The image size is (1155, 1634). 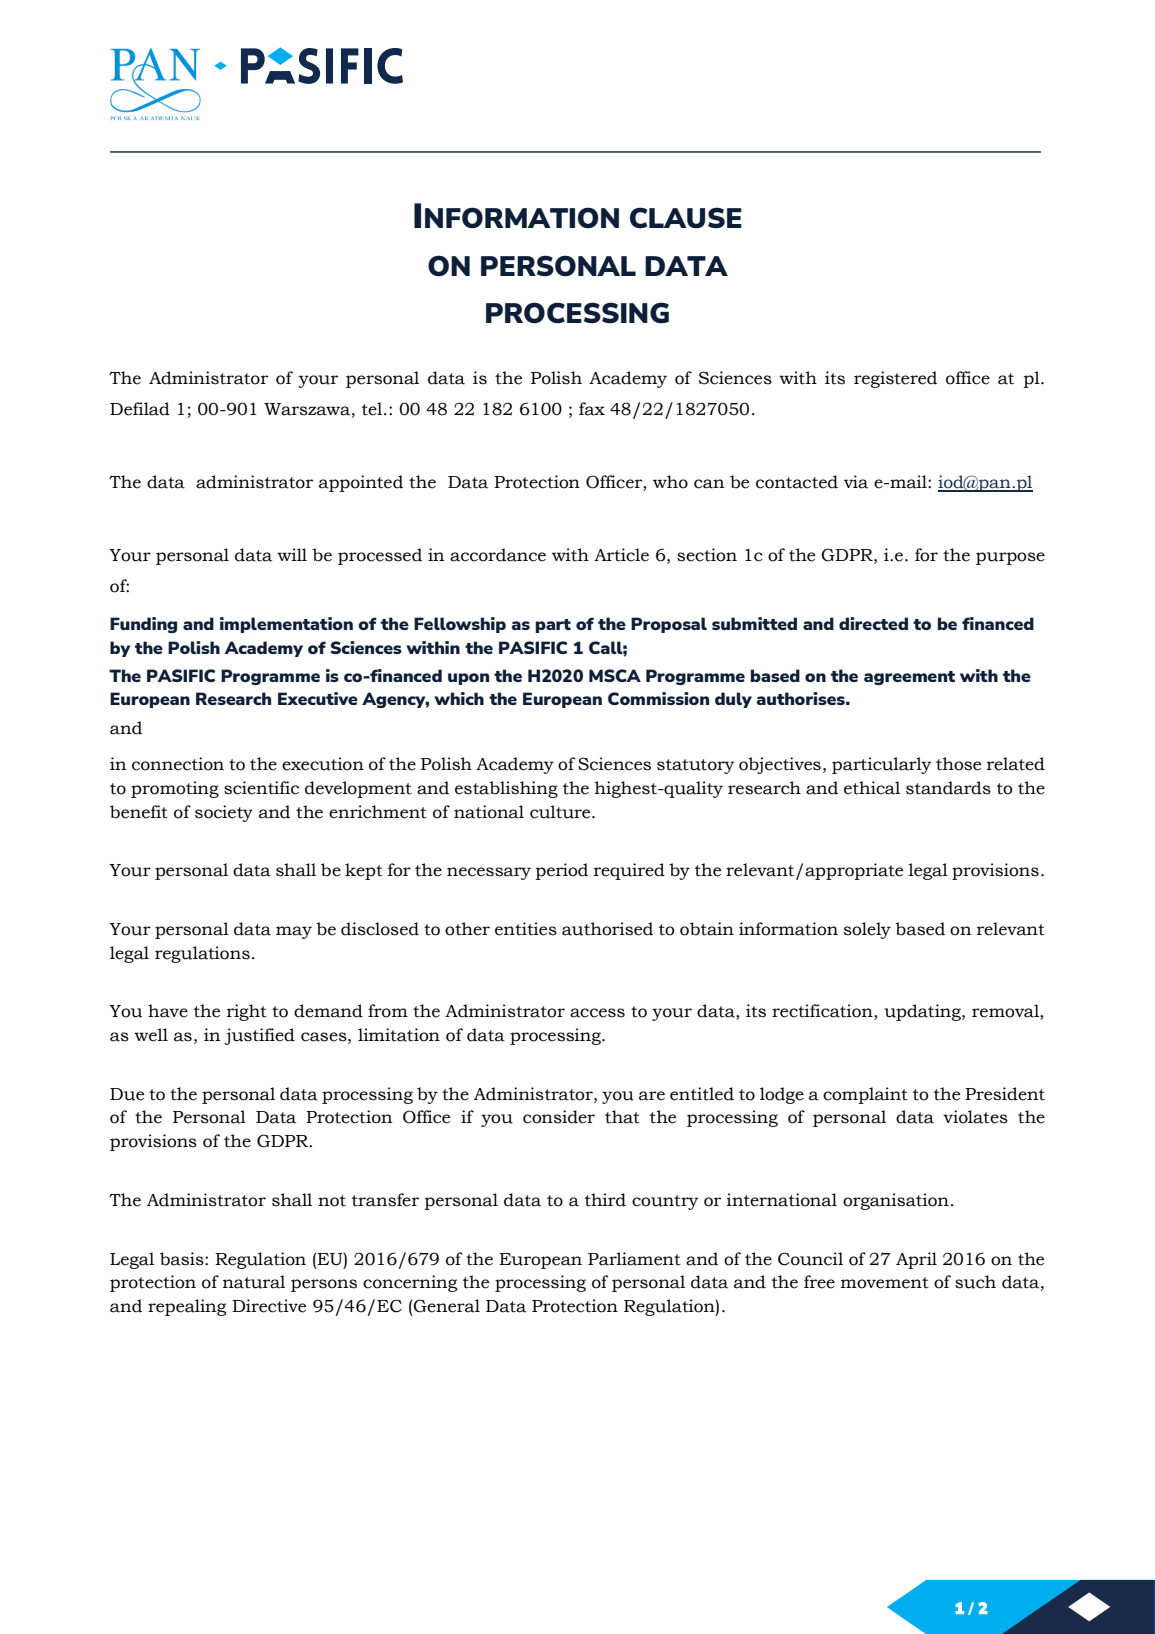 What do you see at coordinates (373, 409) in the screenshot?
I see `tel` at bounding box center [373, 409].
